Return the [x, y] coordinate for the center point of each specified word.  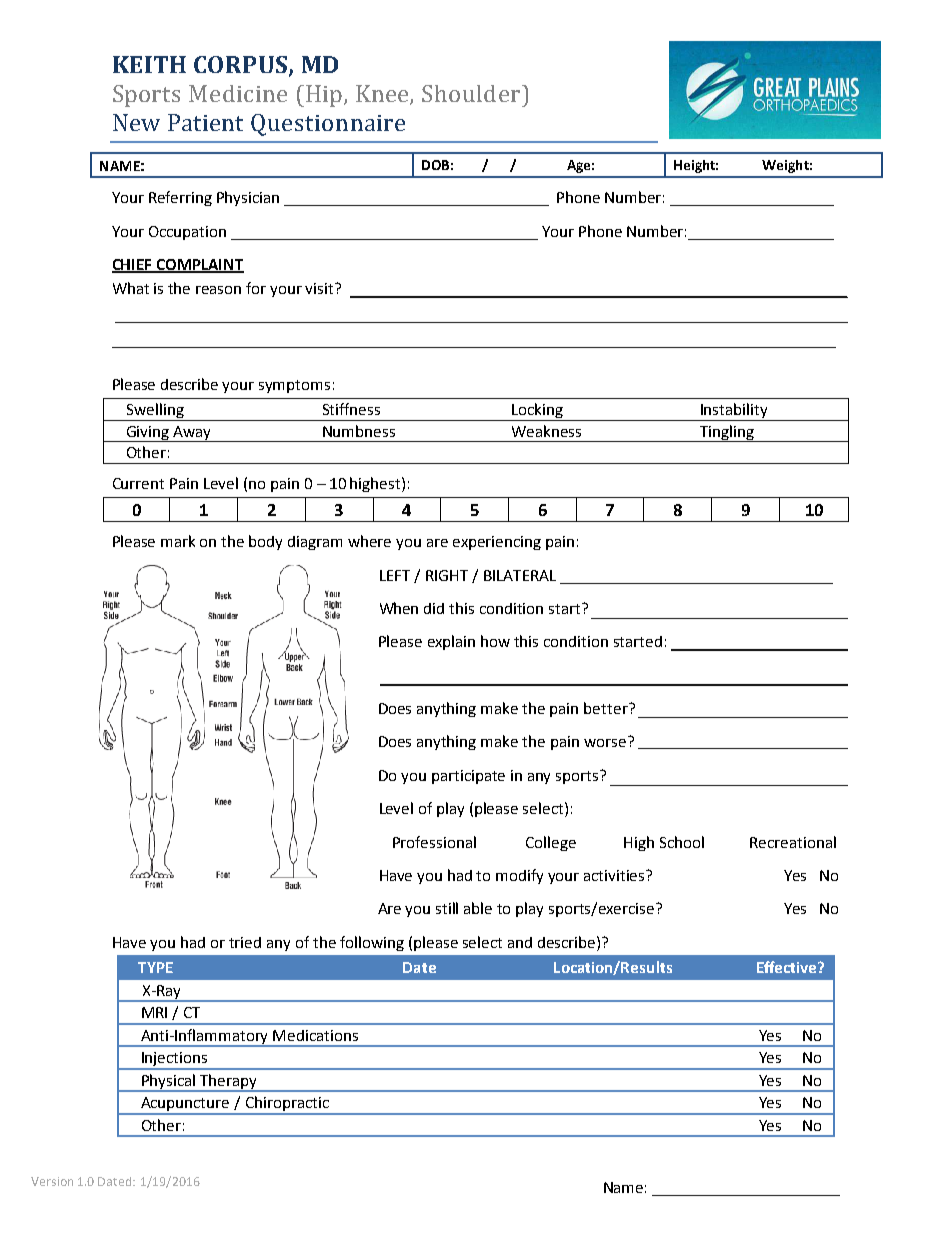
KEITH [149, 64]
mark [178, 541]
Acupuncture [185, 1105]
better [607, 708]
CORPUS [240, 64]
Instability [734, 412]
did [434, 608]
